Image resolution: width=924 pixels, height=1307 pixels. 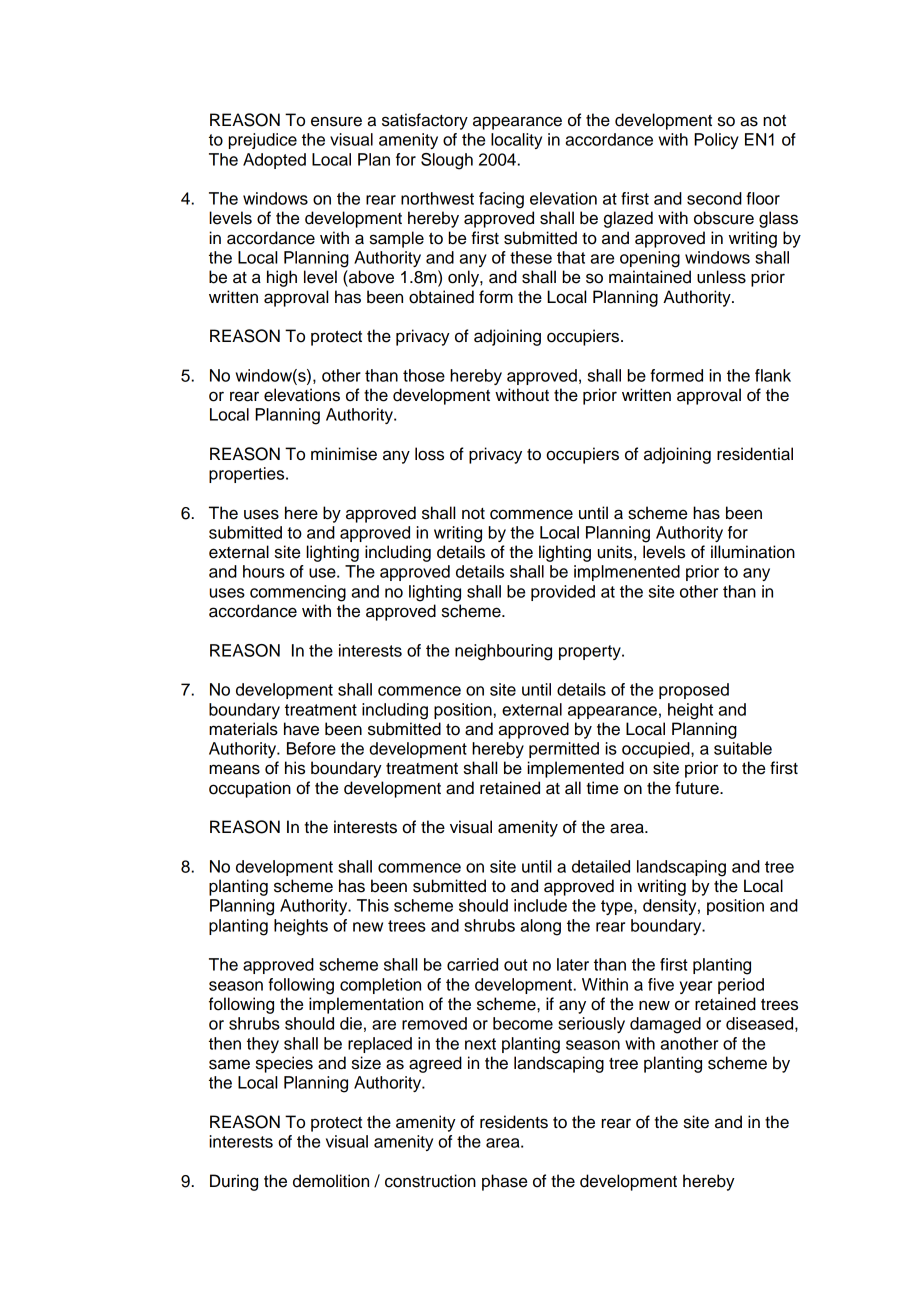 I want to click on damaged, so click(x=665, y=1025).
